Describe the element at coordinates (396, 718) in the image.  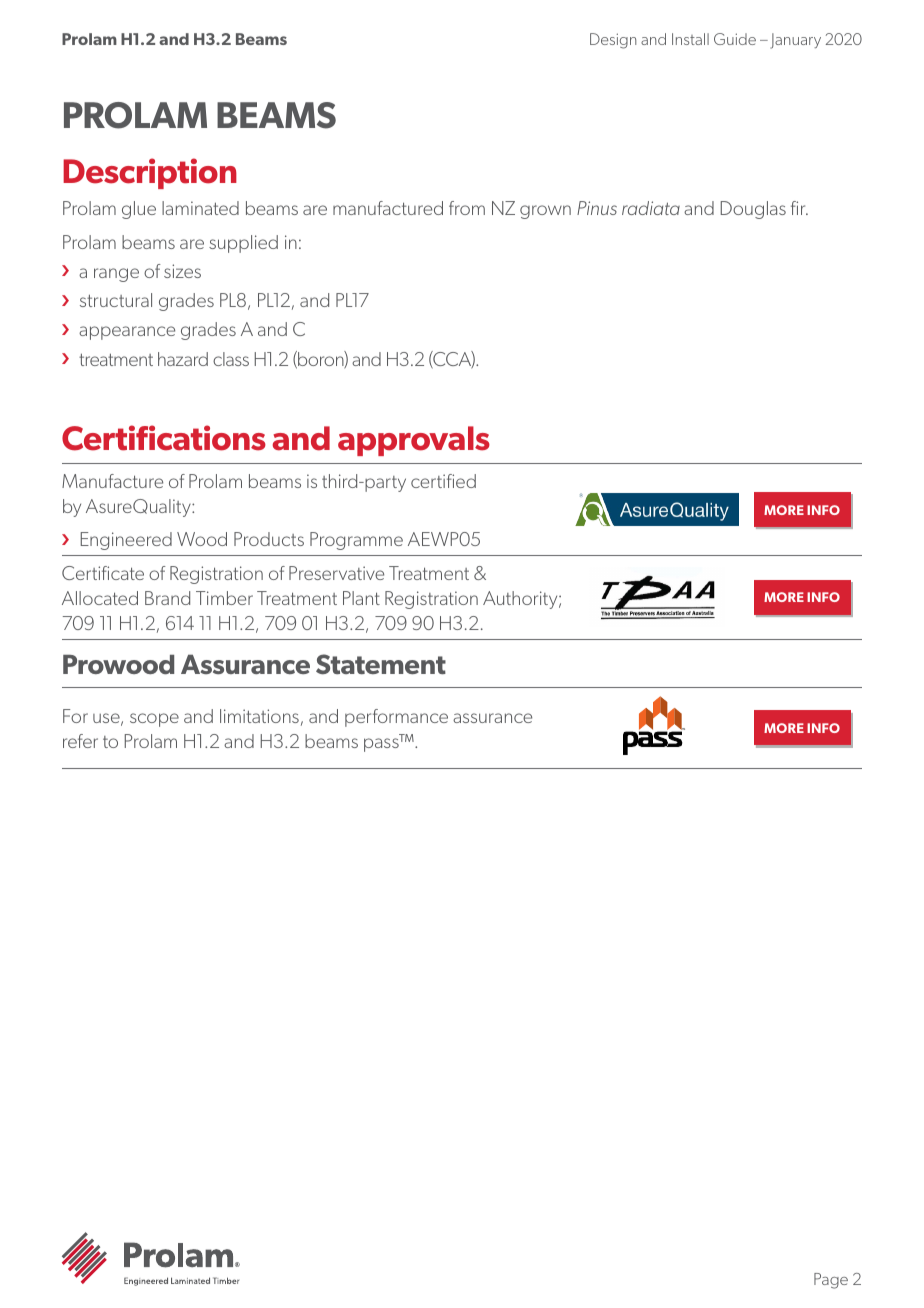
I see `performance` at that location.
